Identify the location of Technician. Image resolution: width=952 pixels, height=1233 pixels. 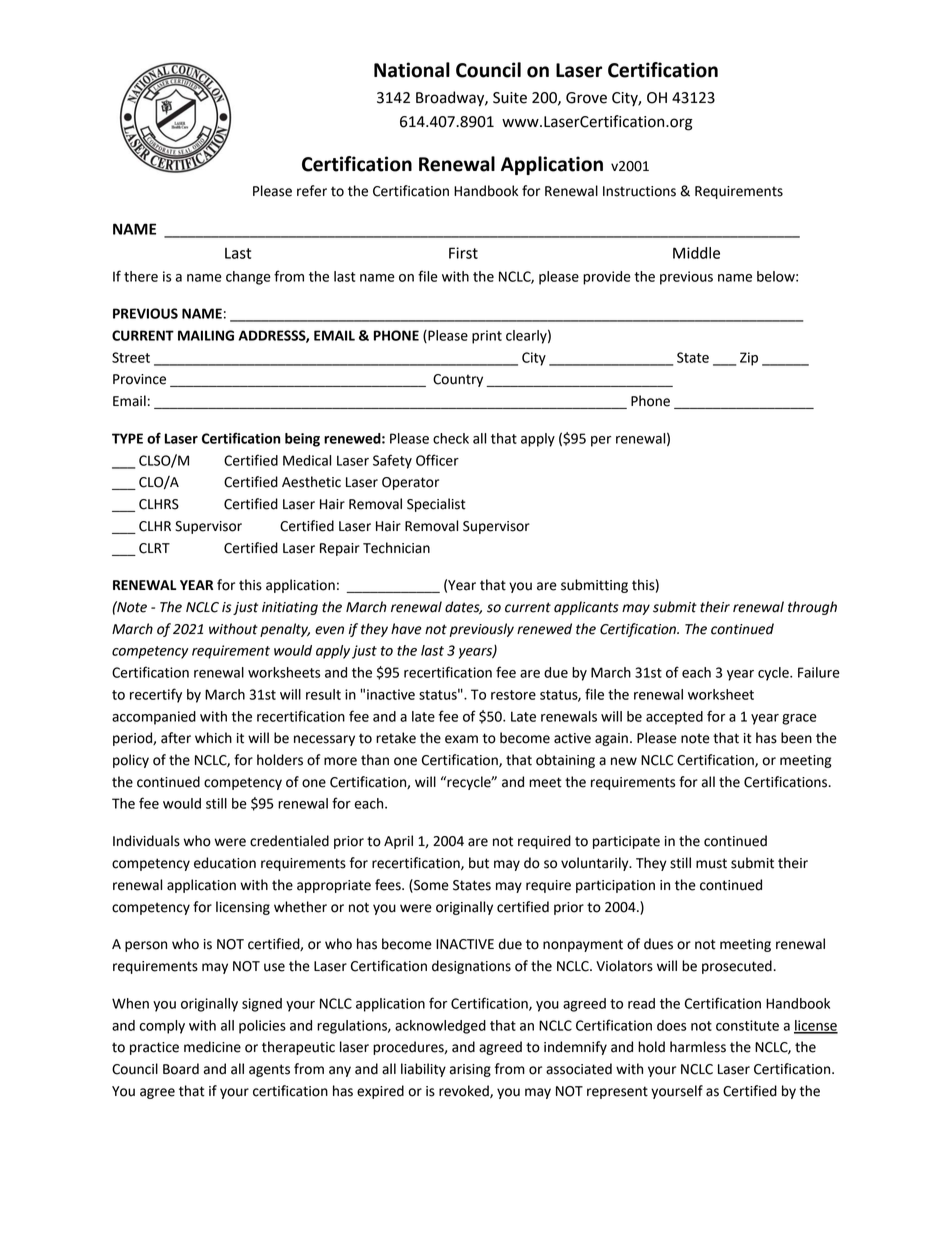
(396, 548).
